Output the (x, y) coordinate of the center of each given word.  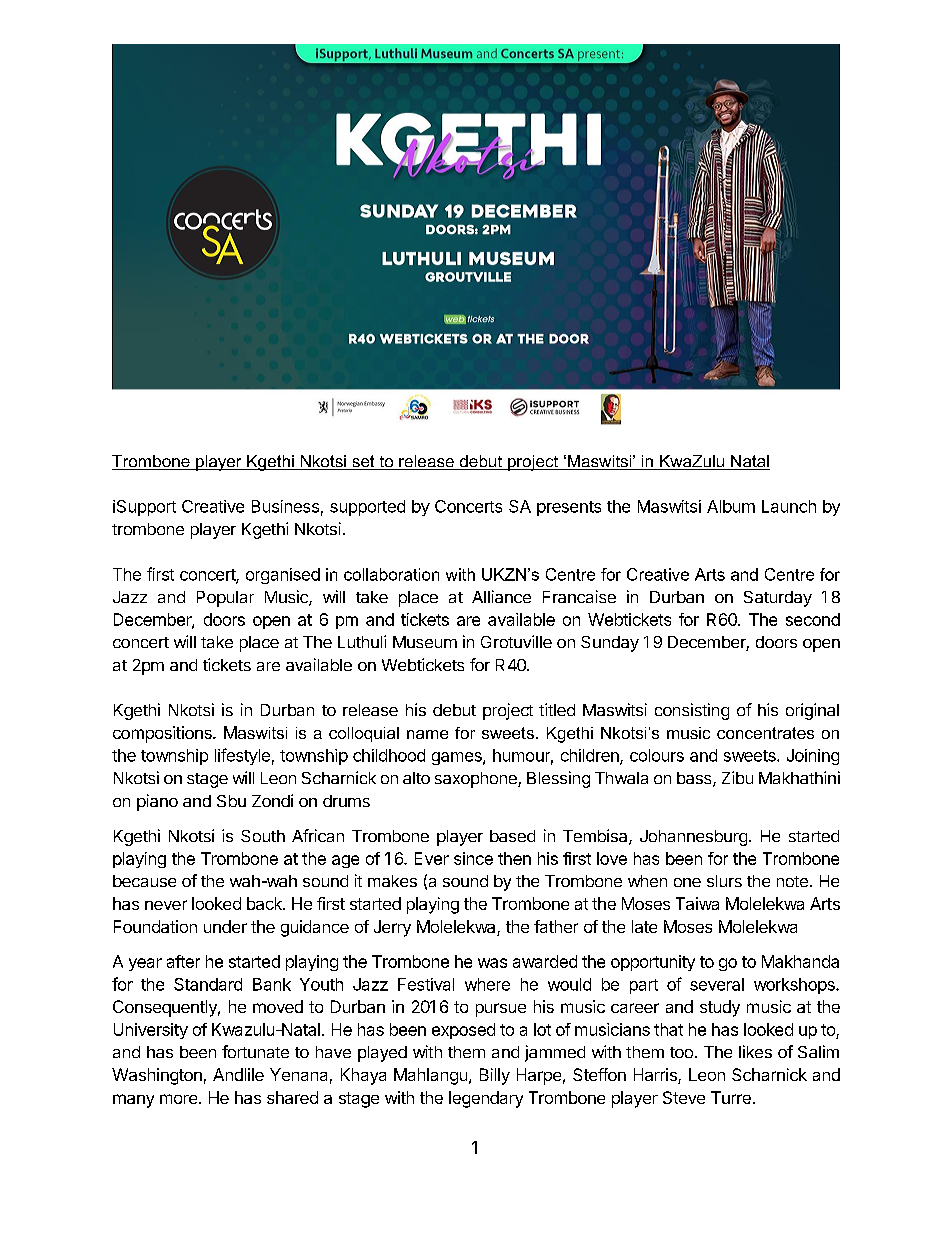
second (813, 619)
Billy (495, 1076)
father (556, 926)
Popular (225, 599)
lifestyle (242, 756)
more (180, 1099)
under (225, 926)
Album (731, 506)
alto (416, 778)
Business (285, 506)
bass (695, 779)
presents (569, 508)
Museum (425, 642)
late (644, 926)
